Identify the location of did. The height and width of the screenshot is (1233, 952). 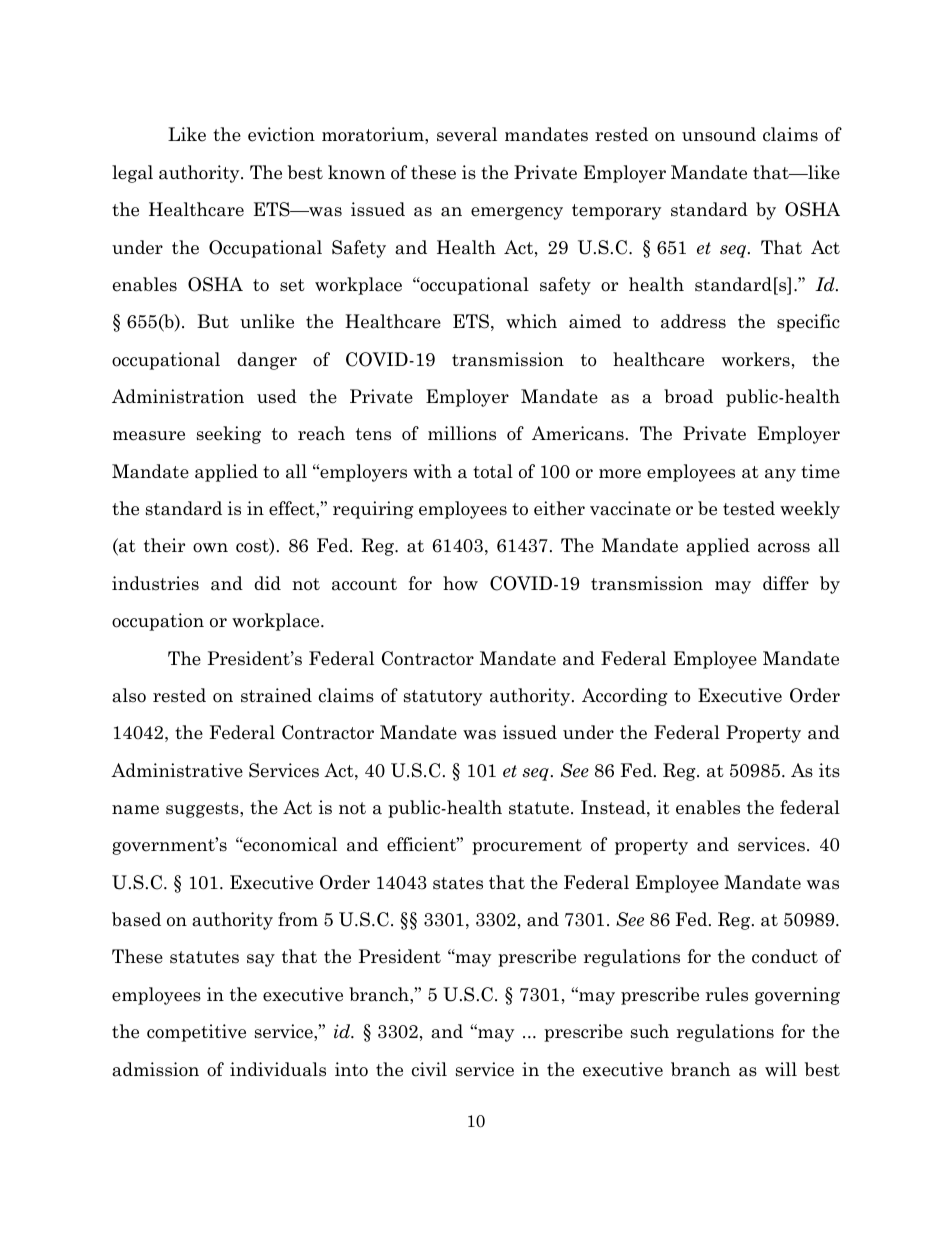
(267, 583).
